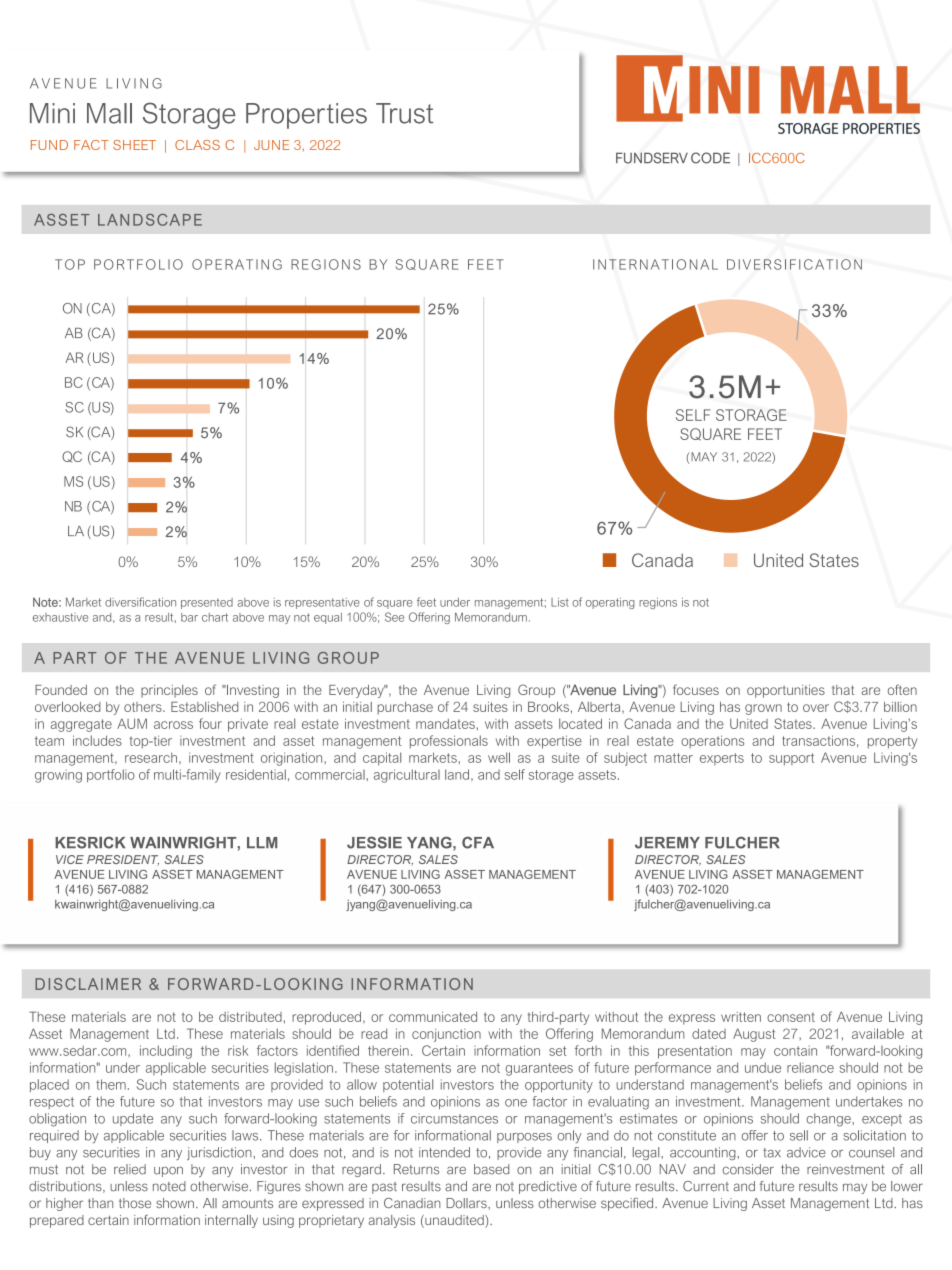  I want to click on those, so click(135, 1203).
